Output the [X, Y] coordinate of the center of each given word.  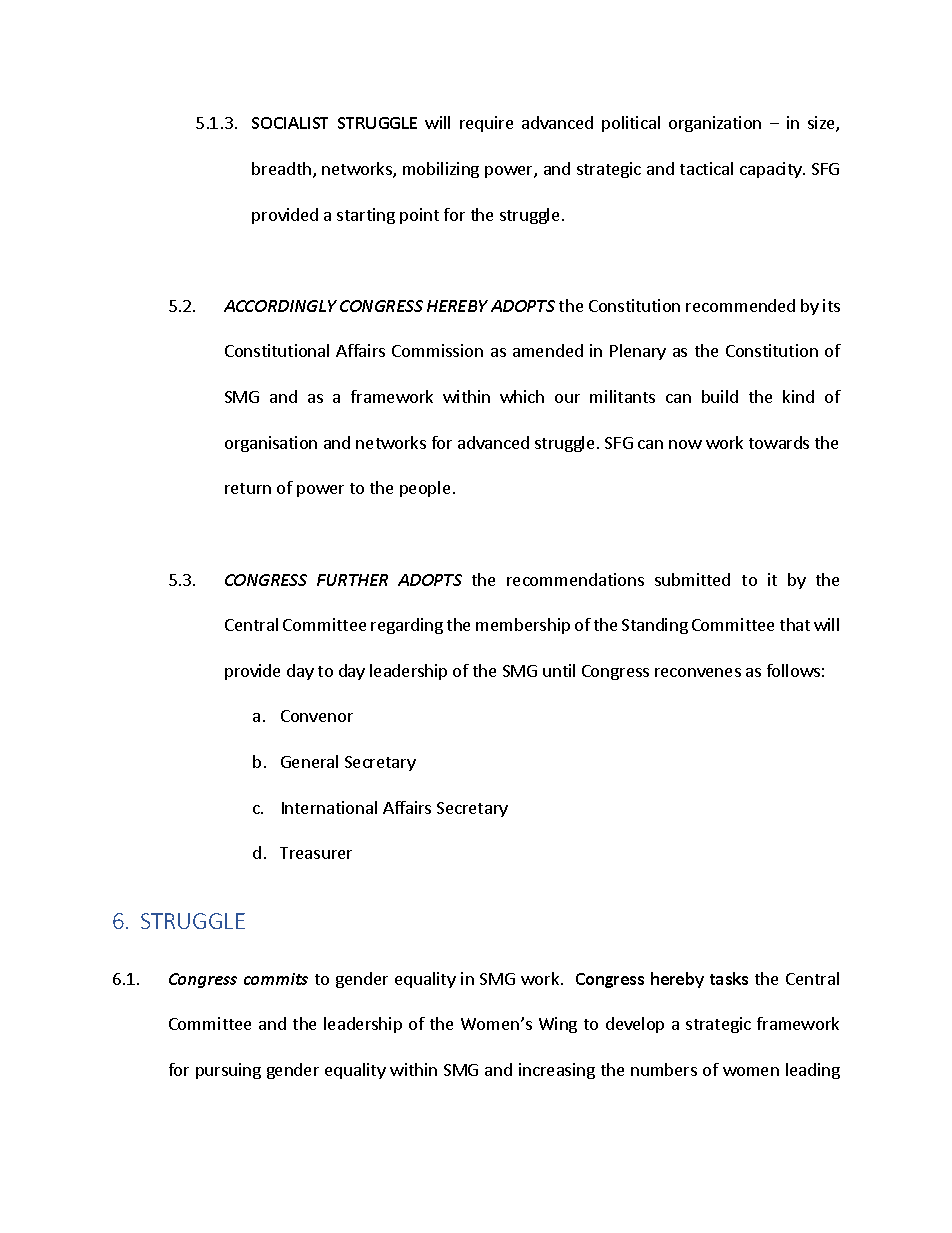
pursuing [228, 1071]
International [329, 807]
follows [793, 670]
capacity [772, 170]
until [559, 670]
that [795, 624]
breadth [281, 168]
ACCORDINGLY [280, 306]
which [522, 396]
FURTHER [352, 580]
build [720, 396]
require [486, 124]
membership [523, 626]
